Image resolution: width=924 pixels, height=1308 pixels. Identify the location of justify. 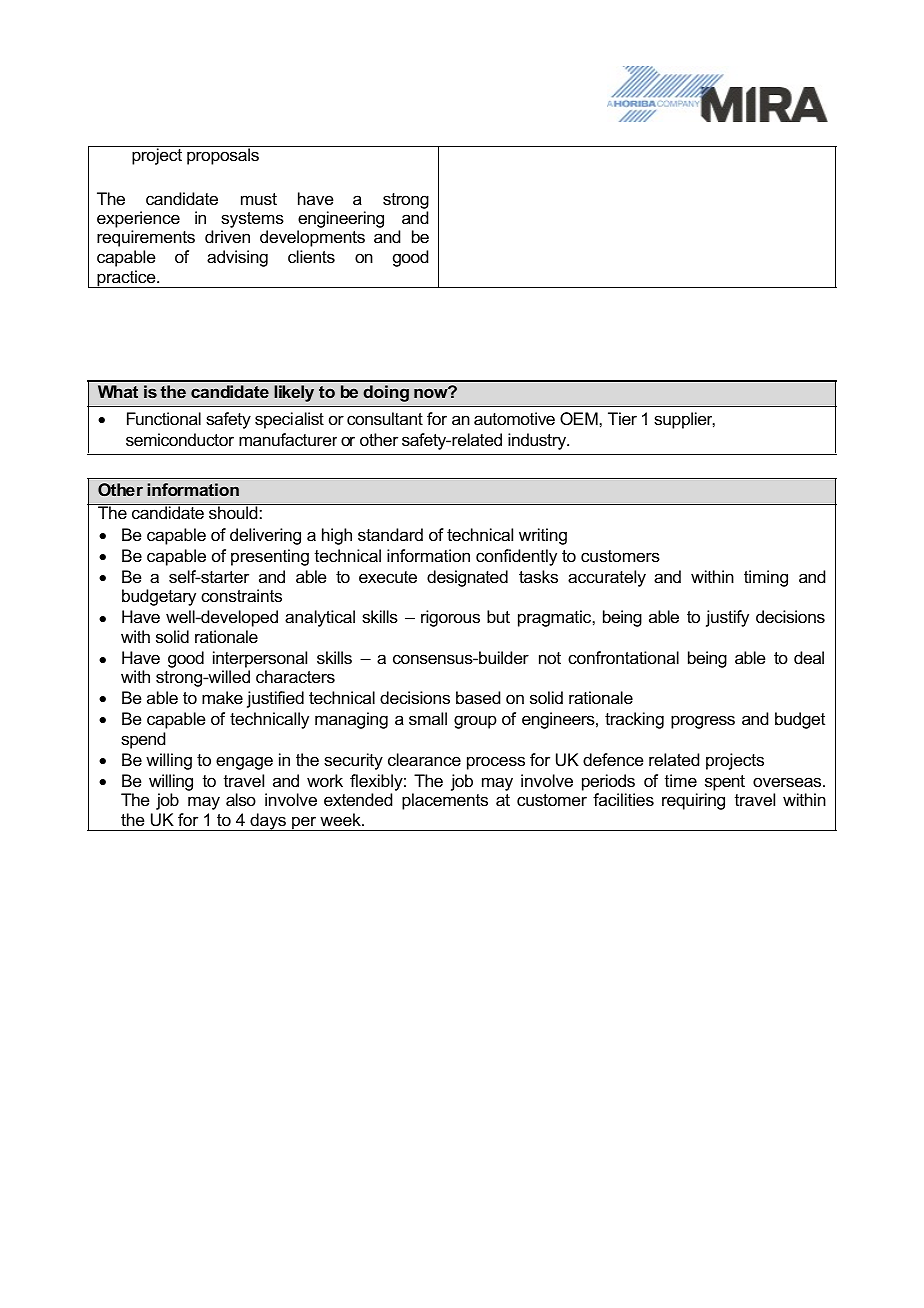
(727, 618).
